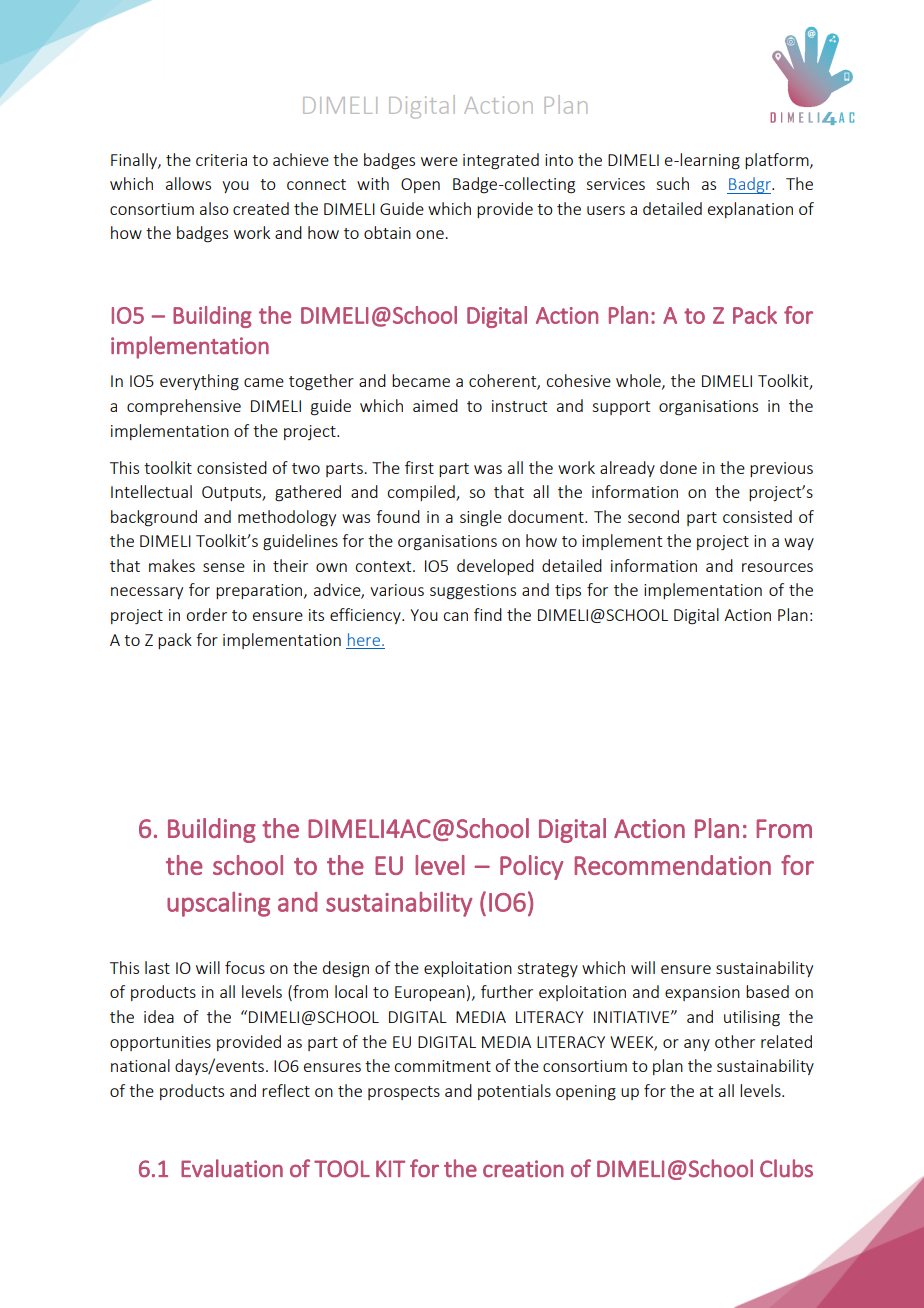 This document has width=924, height=1308. Describe the element at coordinates (206, 614) in the document. I see `order` at that location.
